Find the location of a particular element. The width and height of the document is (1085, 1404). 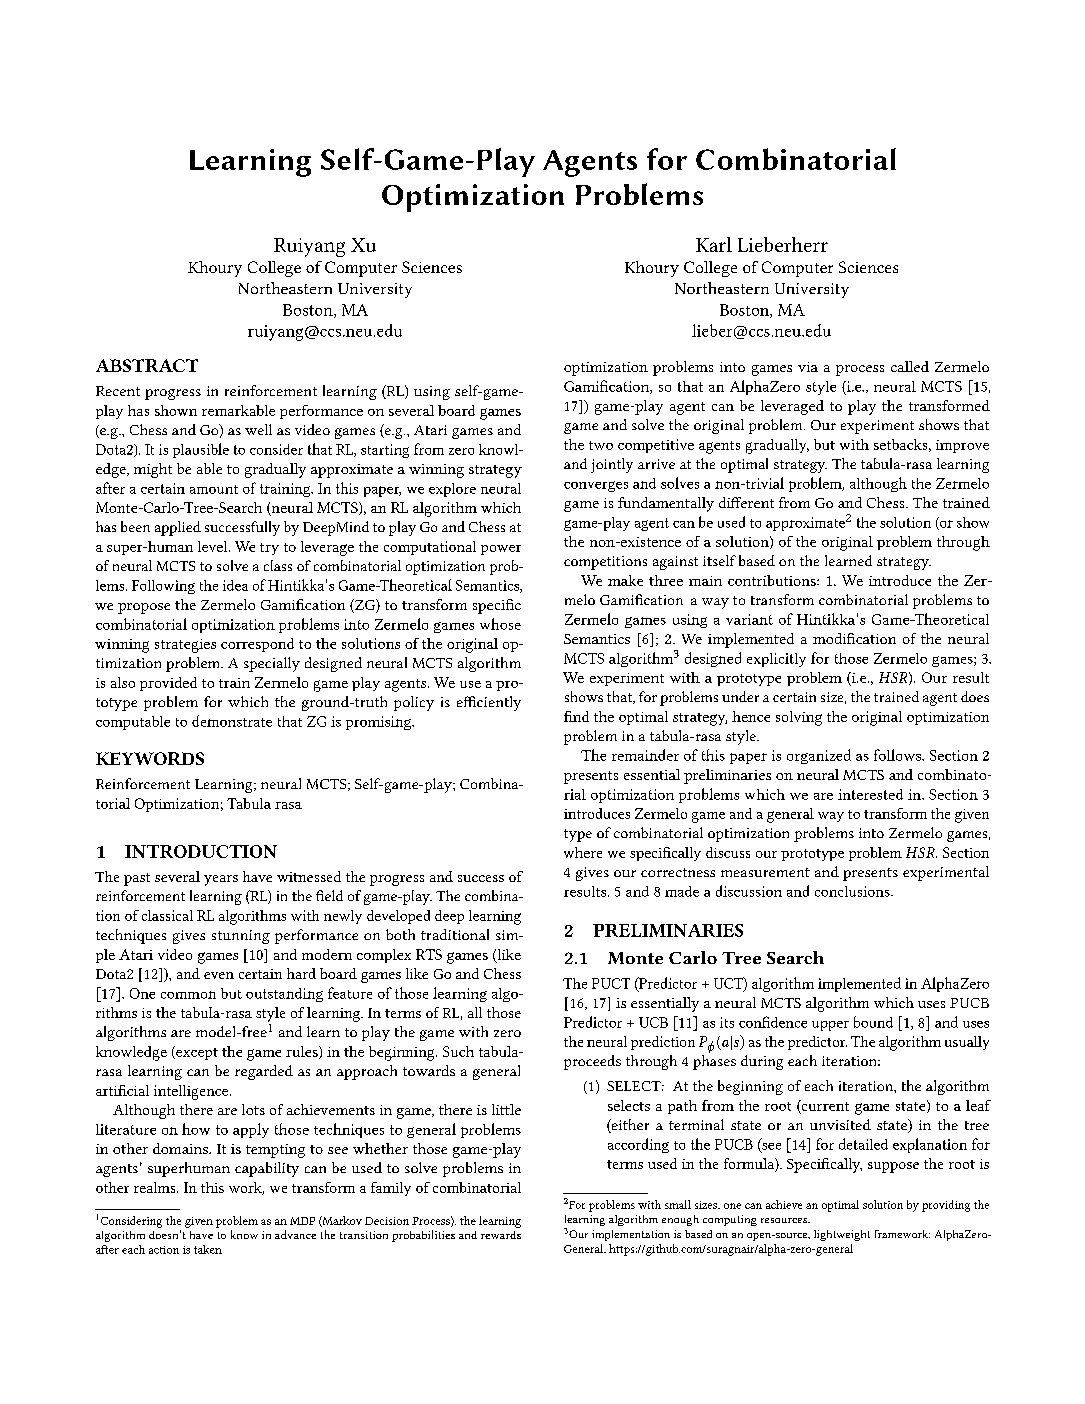

where is located at coordinates (583, 852).
